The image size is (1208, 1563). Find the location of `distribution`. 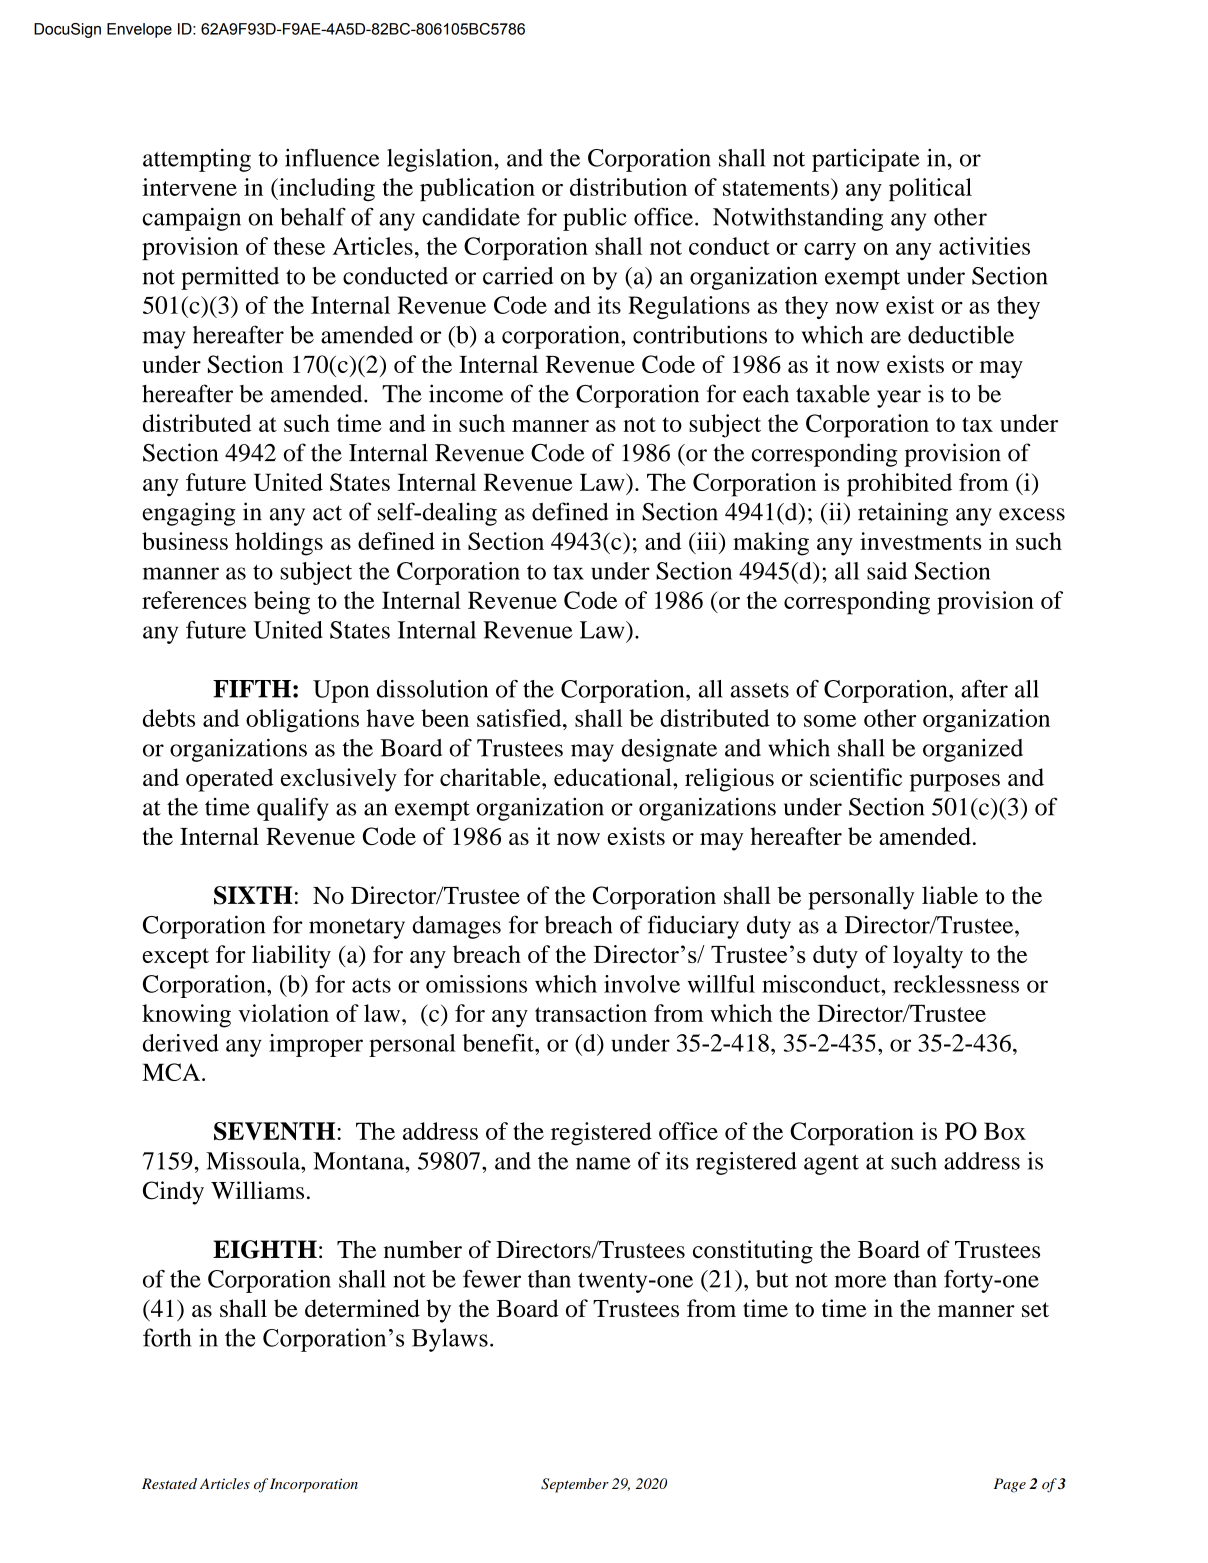

distribution is located at coordinates (628, 187).
